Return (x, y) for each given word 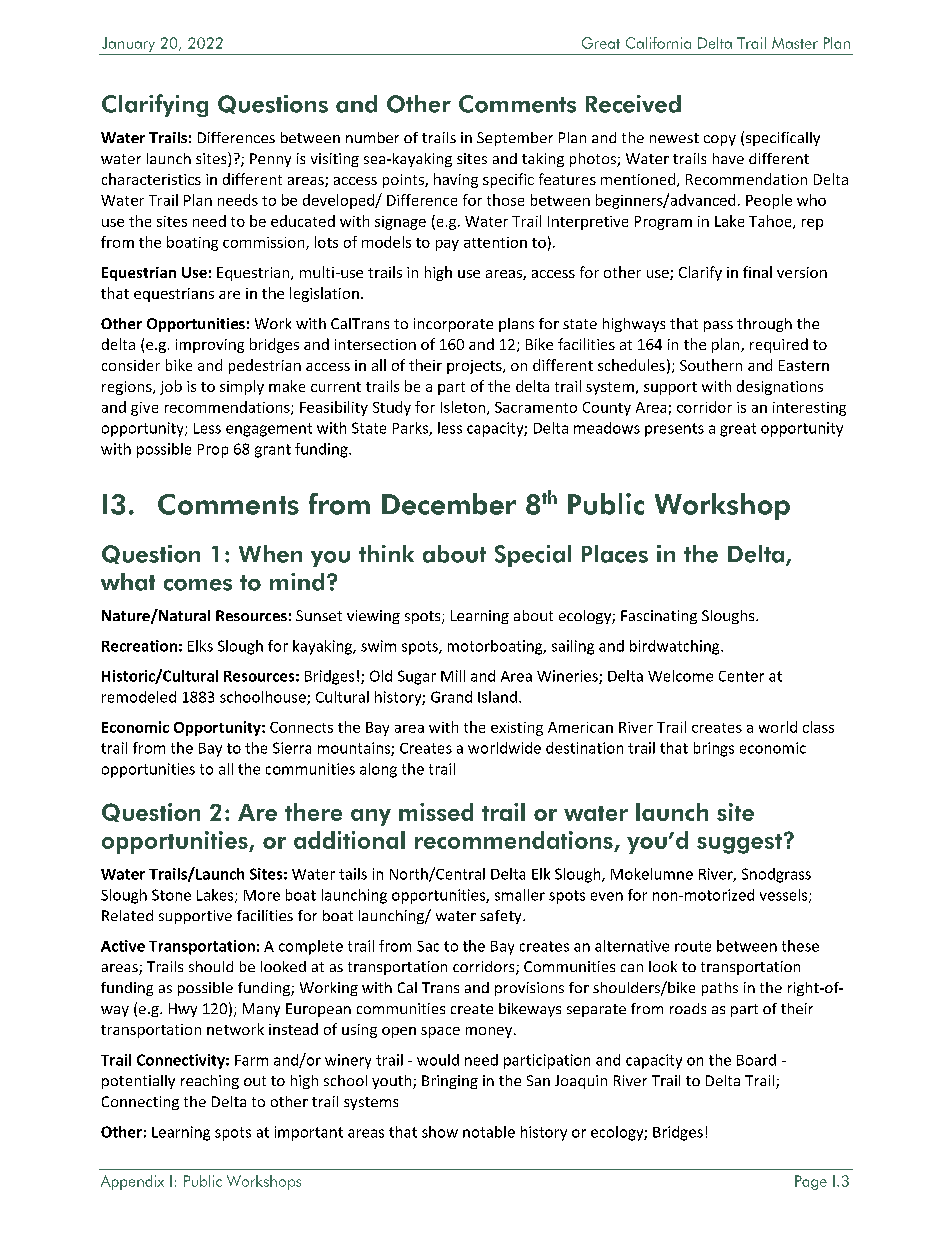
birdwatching (676, 647)
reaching (210, 1082)
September (515, 139)
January (128, 44)
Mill (453, 676)
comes (198, 585)
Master (795, 43)
